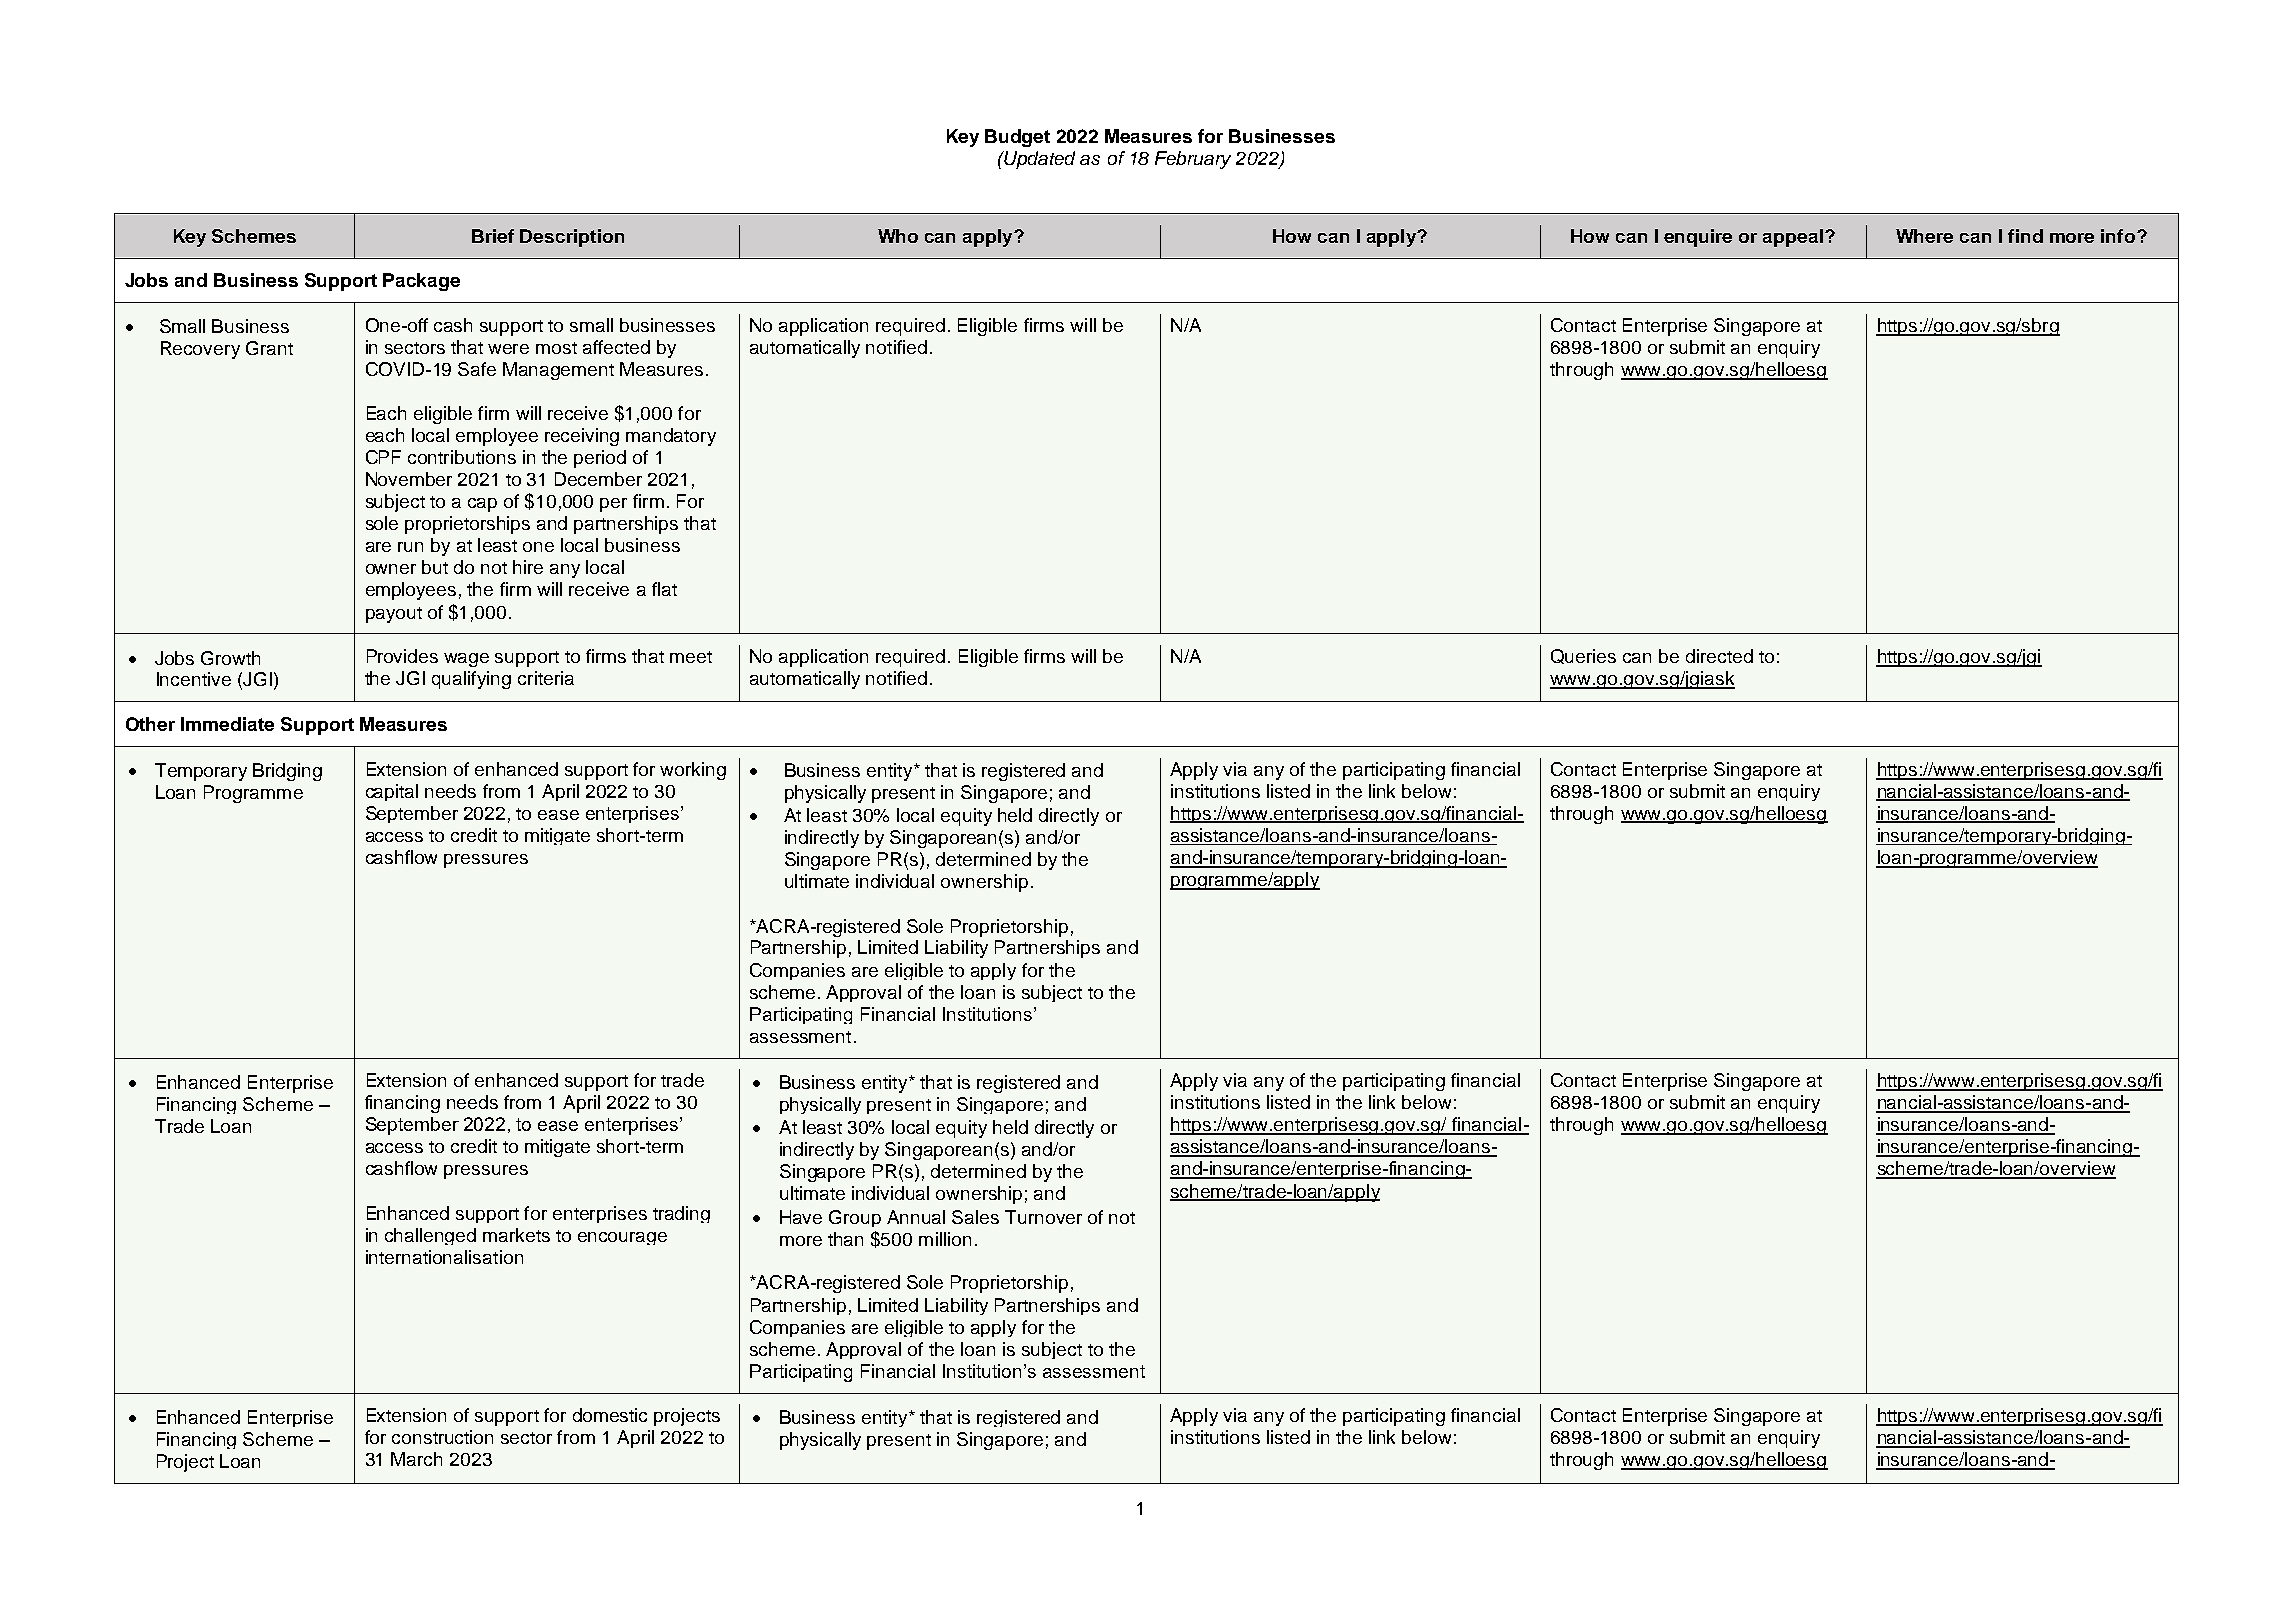 This screenshot has width=2281, height=1613. What do you see at coordinates (664, 589) in the screenshot?
I see `flat` at bounding box center [664, 589].
